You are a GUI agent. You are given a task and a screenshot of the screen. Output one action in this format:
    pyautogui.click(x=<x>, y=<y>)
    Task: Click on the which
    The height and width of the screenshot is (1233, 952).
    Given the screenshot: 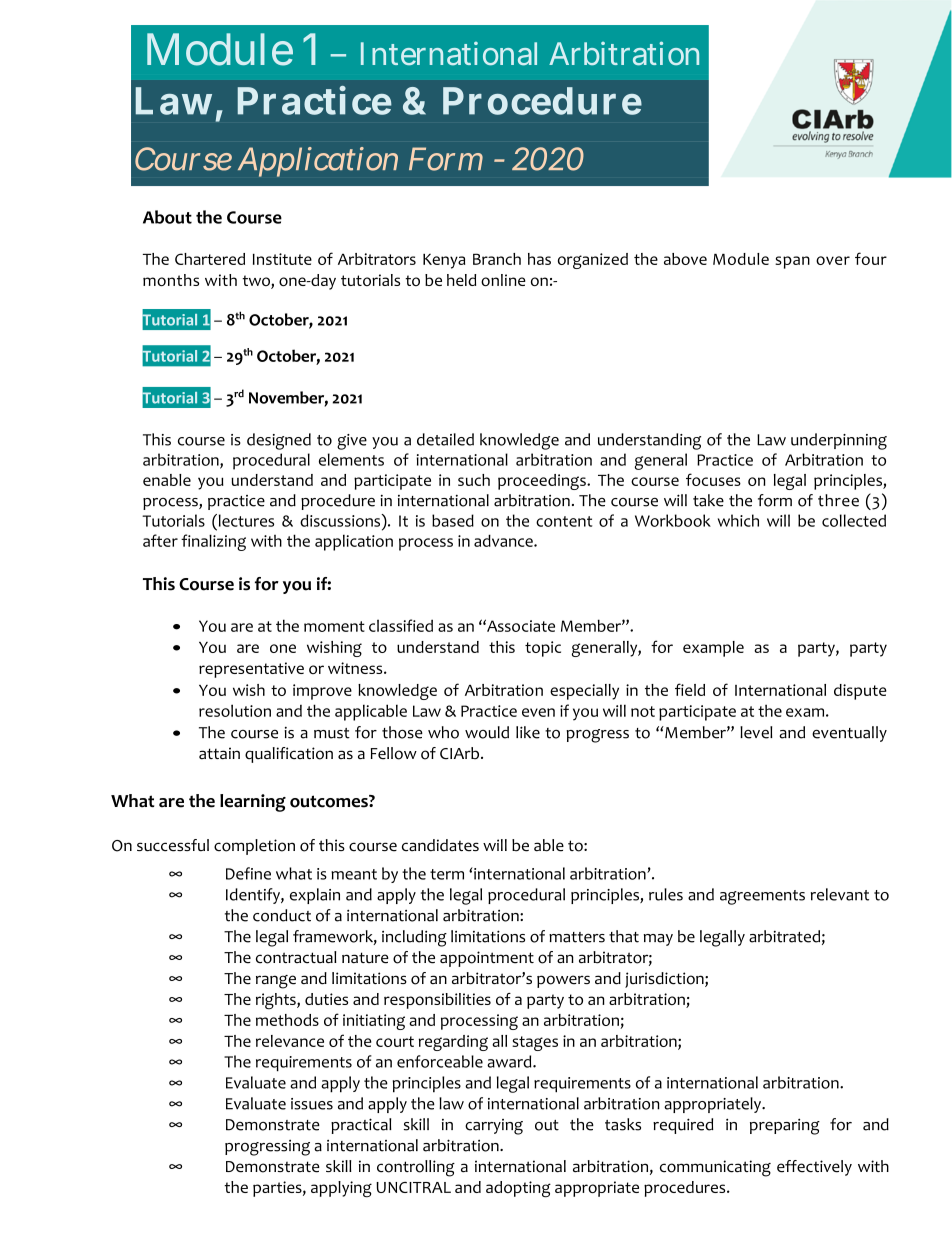 What is the action you would take?
    pyautogui.click(x=738, y=520)
